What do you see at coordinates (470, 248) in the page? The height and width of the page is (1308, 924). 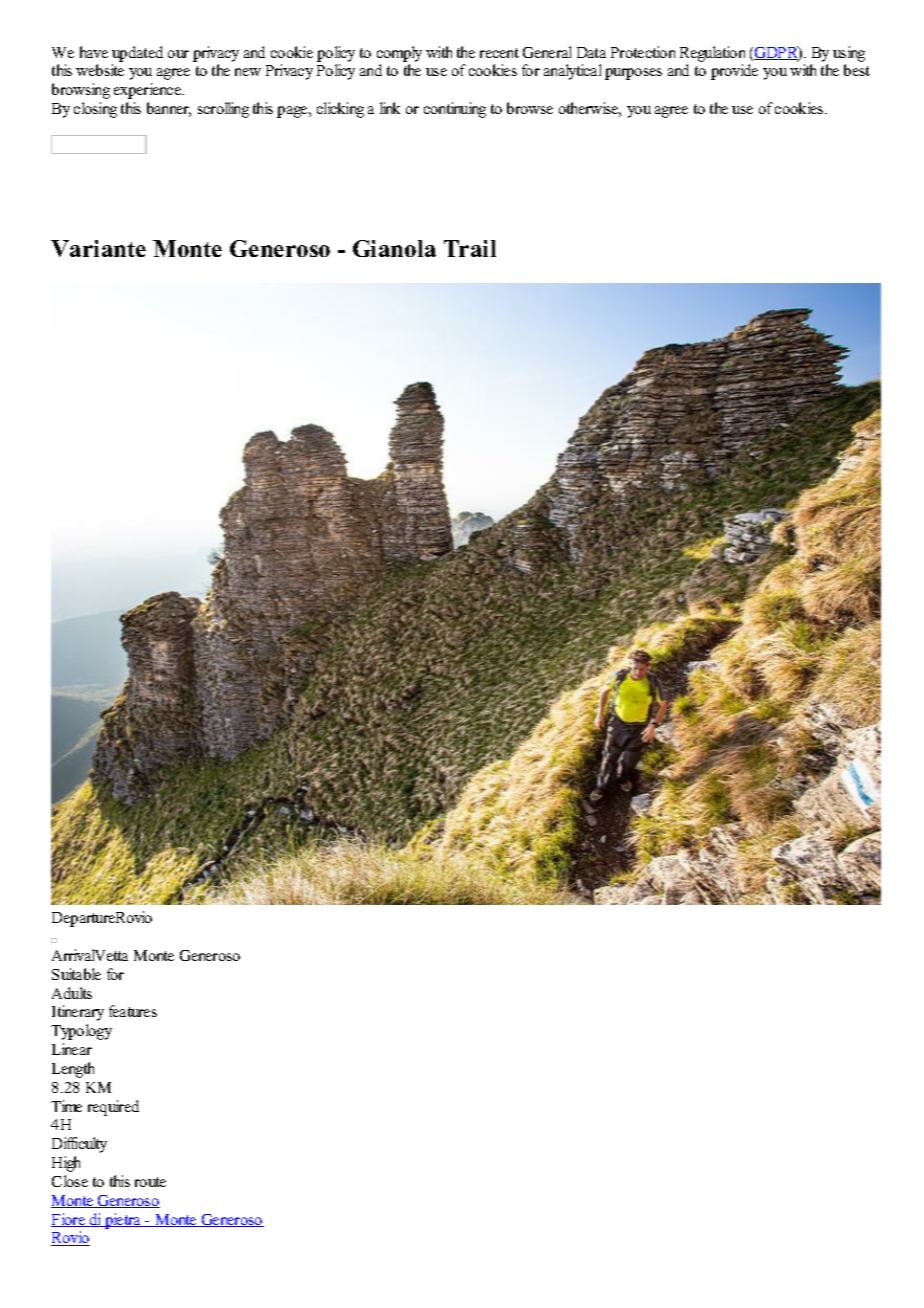 I see `Trail` at bounding box center [470, 248].
